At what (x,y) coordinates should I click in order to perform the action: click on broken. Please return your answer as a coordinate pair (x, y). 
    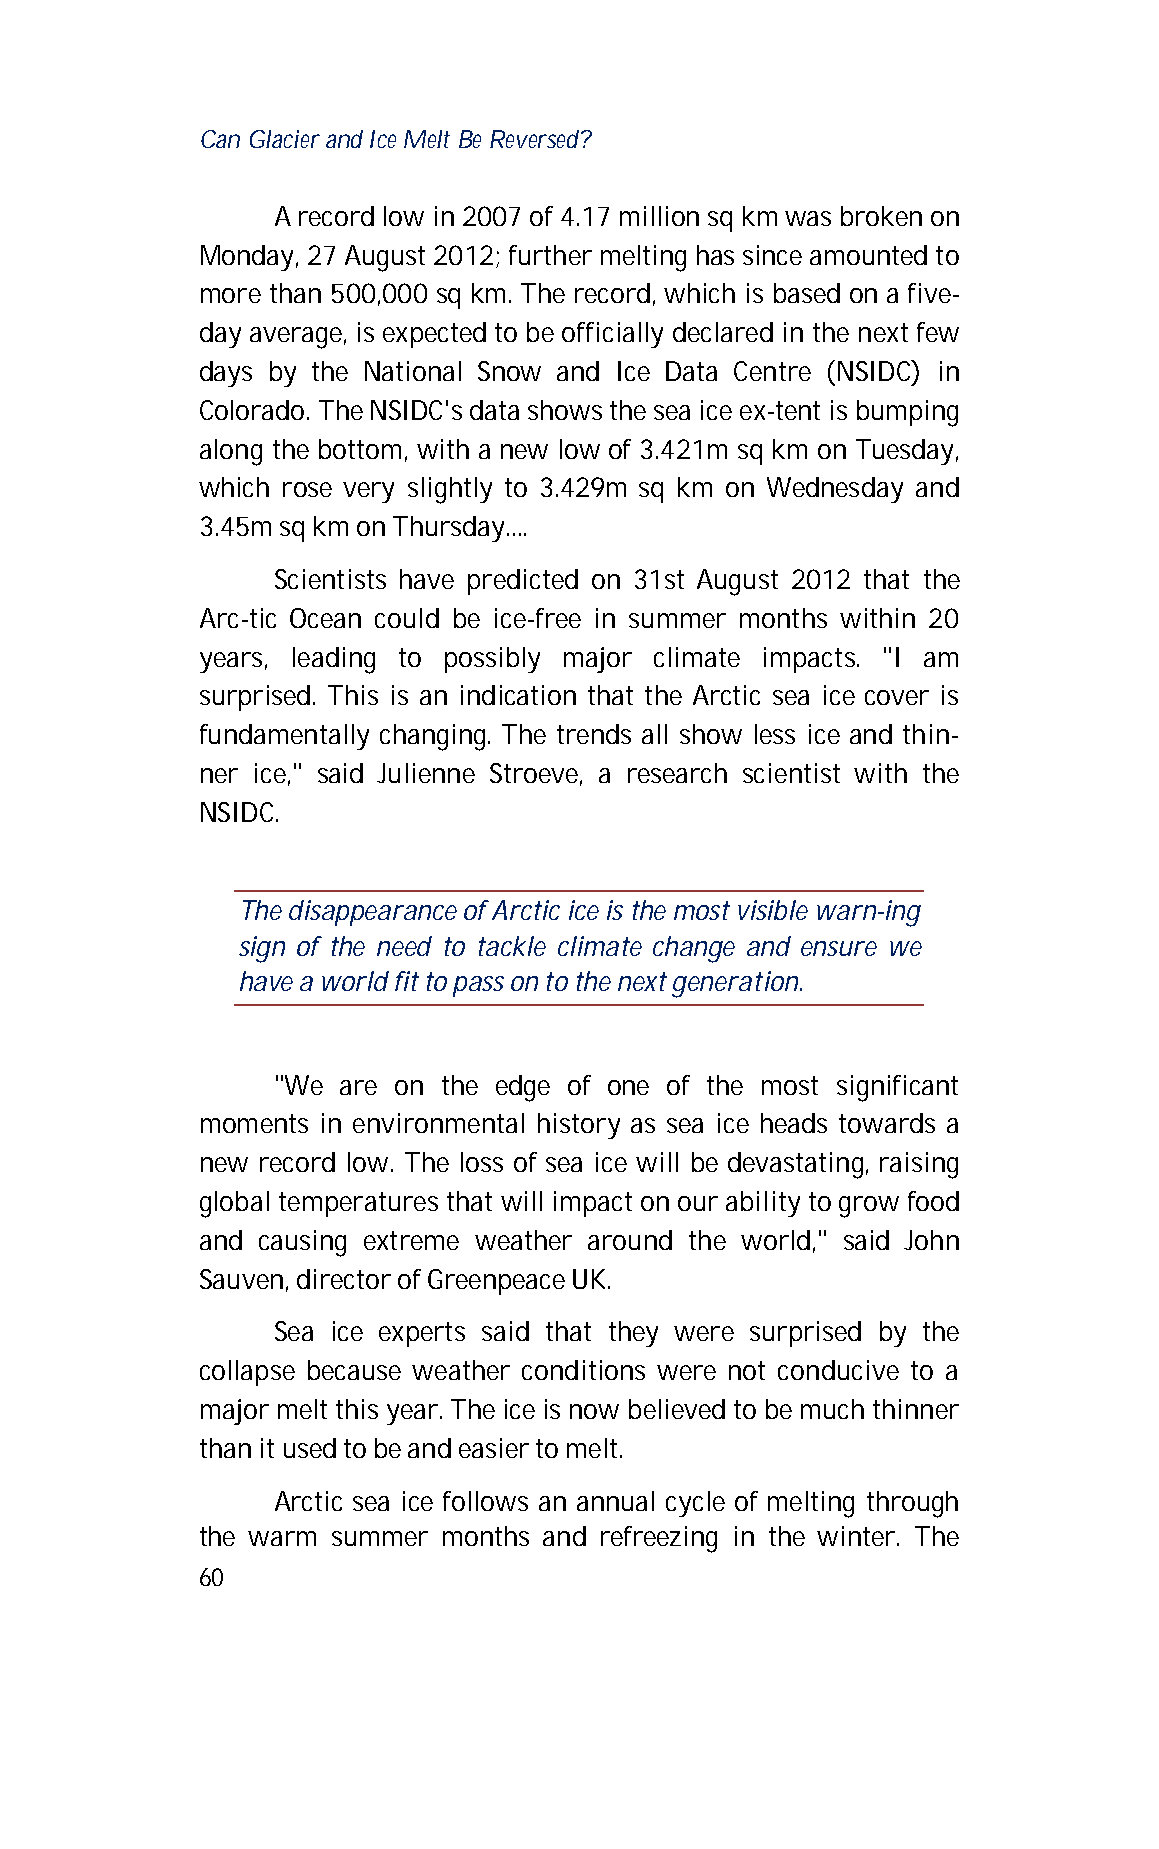
    Looking at the image, I should click on (881, 216).
